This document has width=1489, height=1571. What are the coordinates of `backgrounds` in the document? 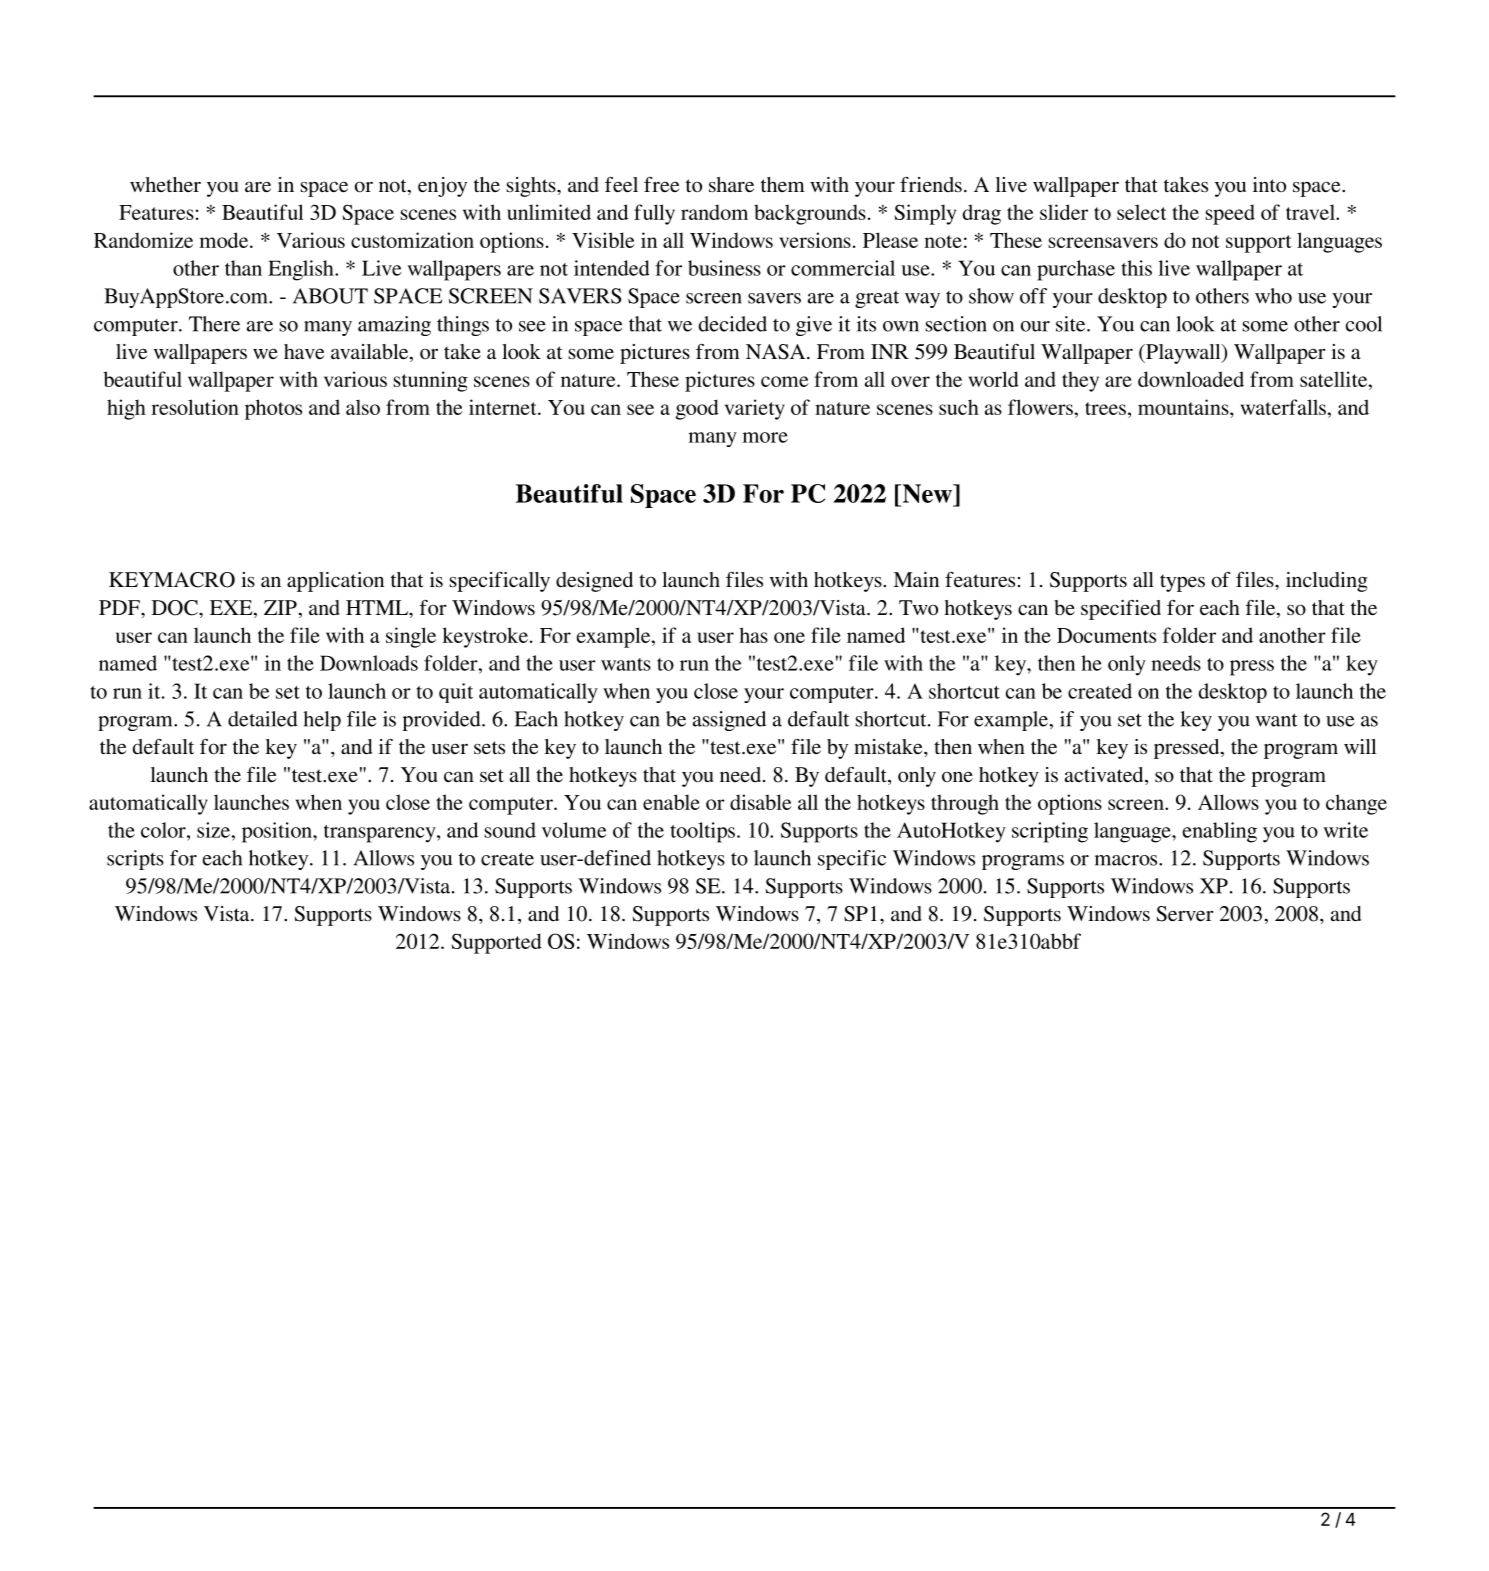 It's located at (810, 214).
